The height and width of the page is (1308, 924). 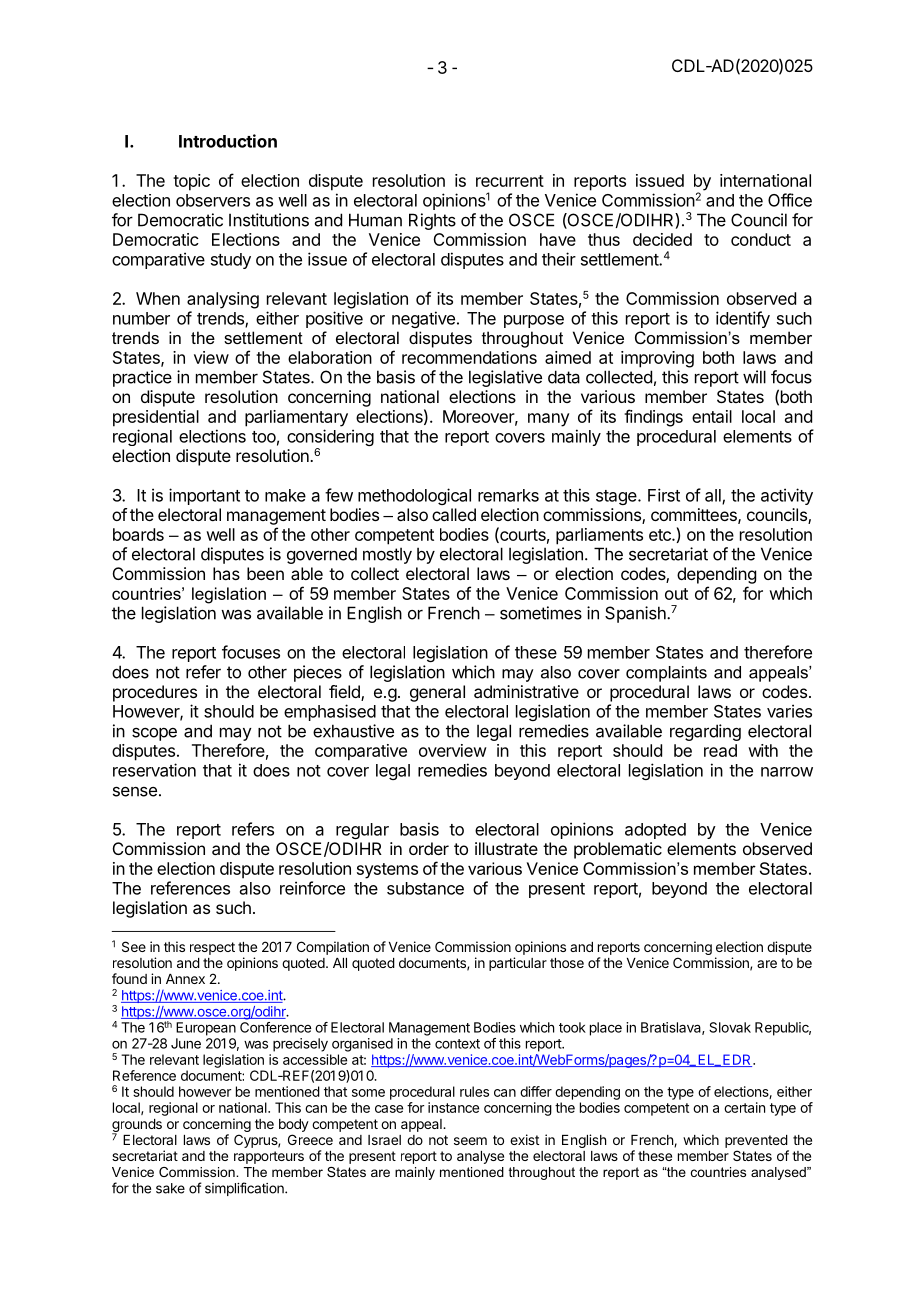 What do you see at coordinates (429, 848) in the page?
I see `order` at bounding box center [429, 848].
